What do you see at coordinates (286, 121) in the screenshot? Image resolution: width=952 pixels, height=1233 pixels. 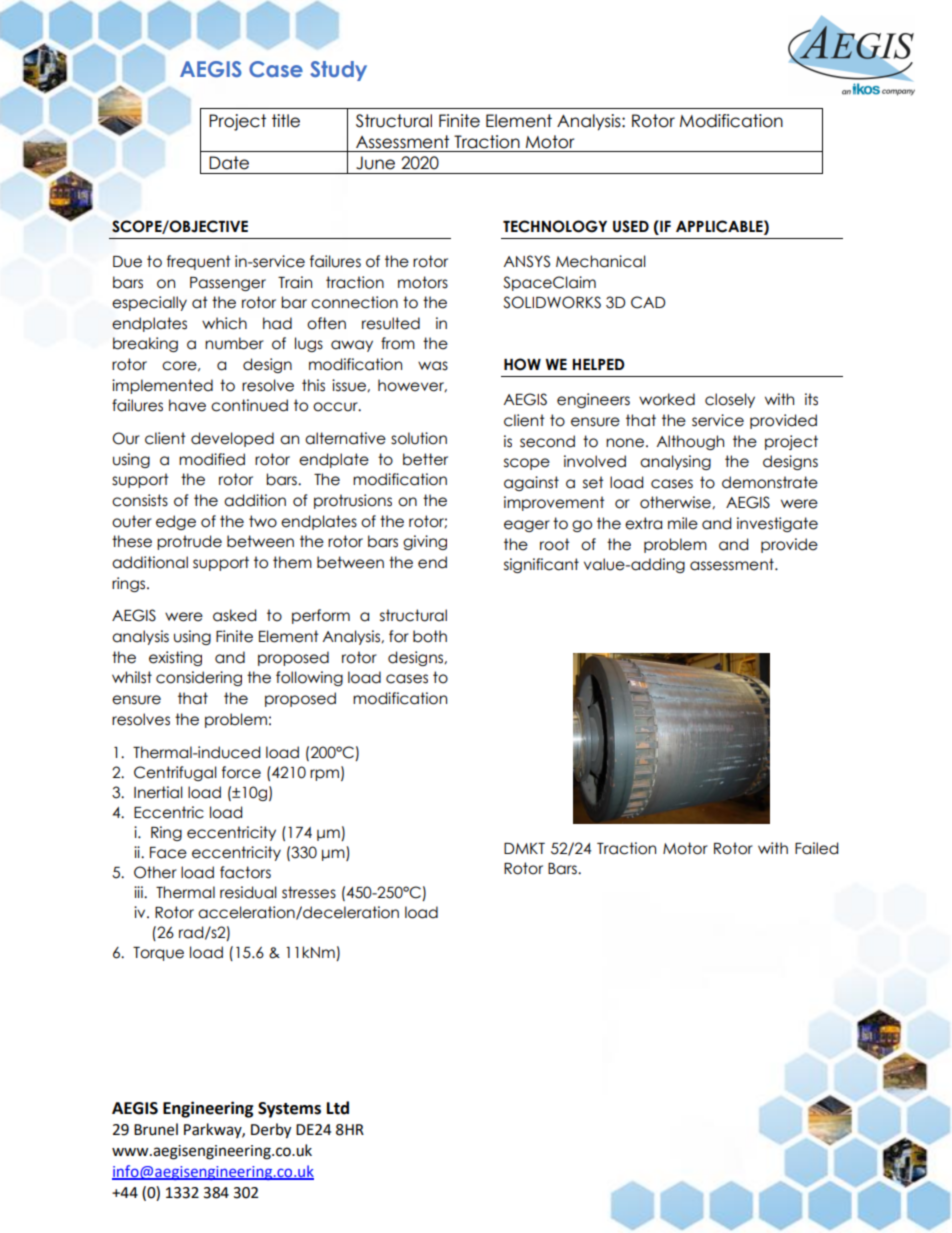 I see `title` at bounding box center [286, 121].
